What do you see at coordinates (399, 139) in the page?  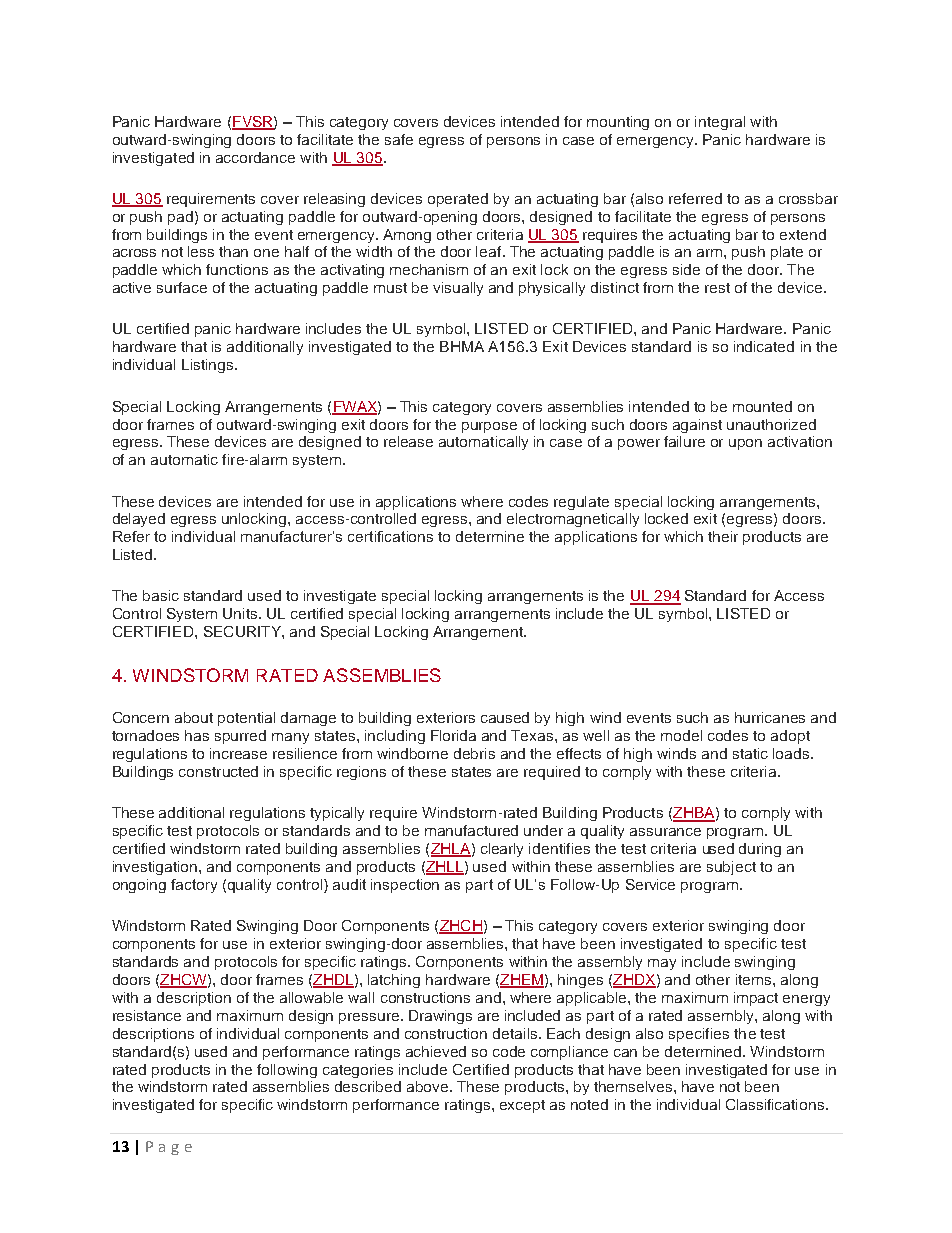 I see `safe` at bounding box center [399, 139].
